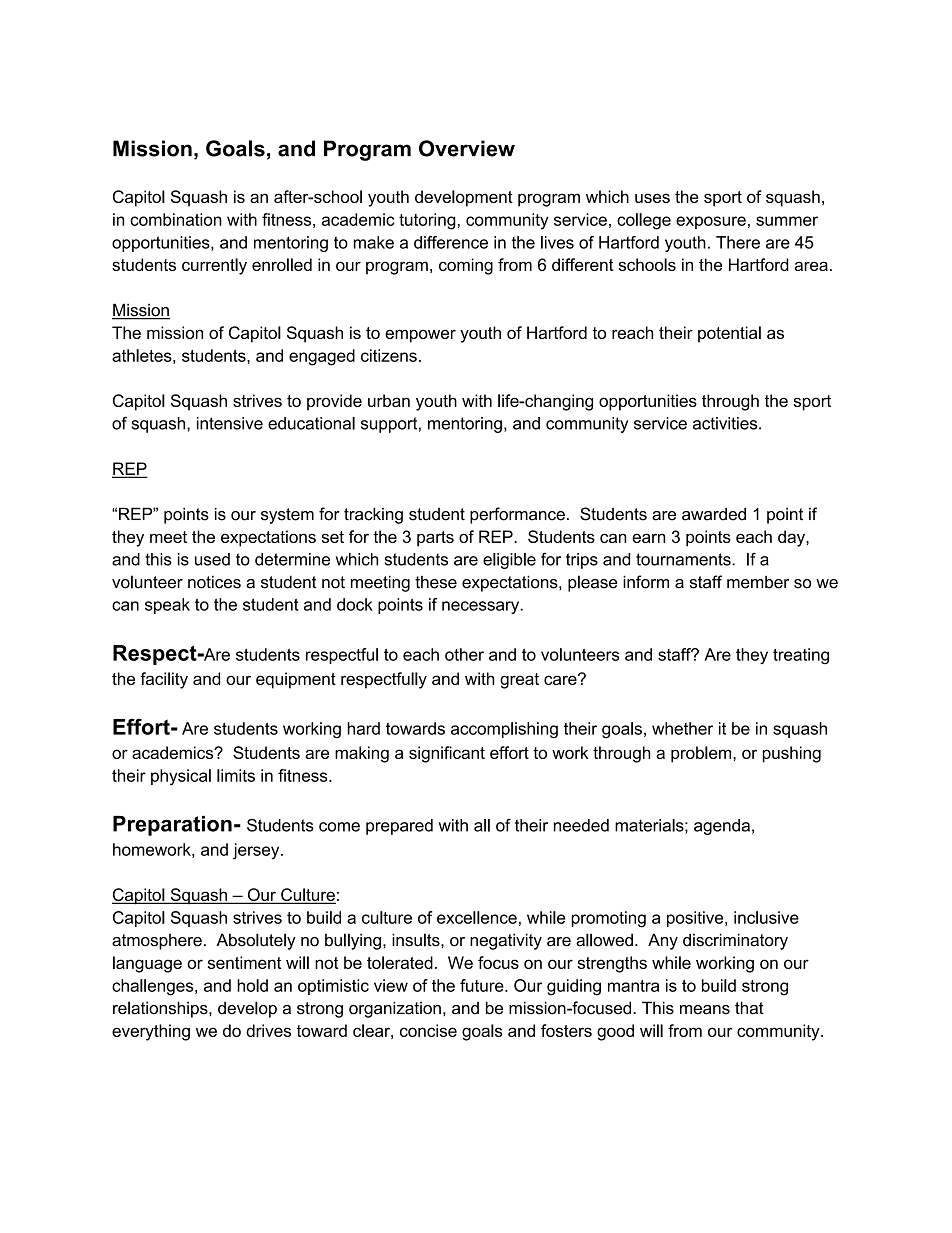 The image size is (952, 1233). What do you see at coordinates (451, 242) in the page?
I see `difference` at bounding box center [451, 242].
